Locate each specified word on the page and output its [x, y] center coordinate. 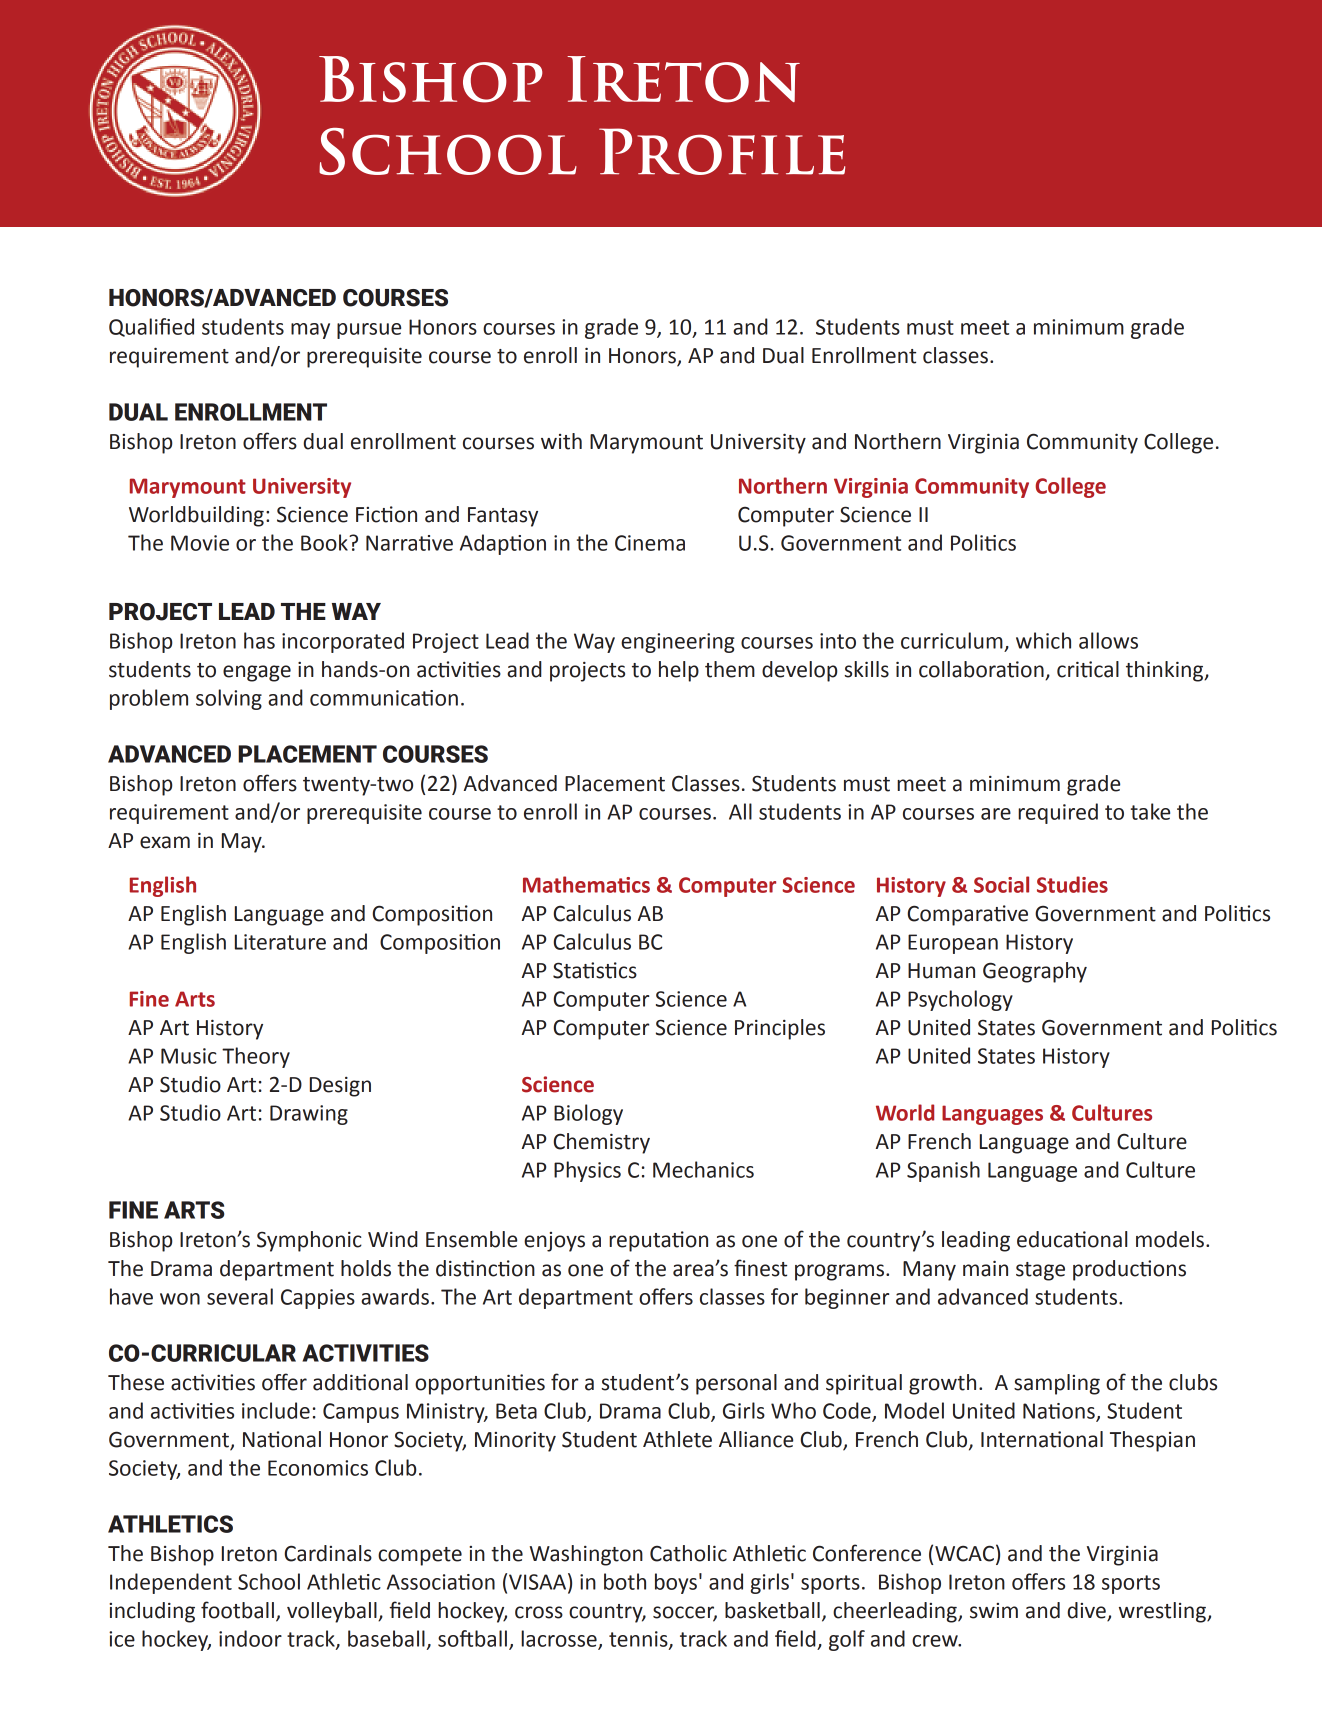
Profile [722, 151]
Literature [280, 942]
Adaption [503, 544]
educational [1072, 1239]
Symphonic [309, 1241]
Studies [1072, 884]
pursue [369, 331]
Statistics [595, 970]
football [237, 1610]
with [561, 441]
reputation [658, 1241]
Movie [200, 543]
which [1043, 640]
